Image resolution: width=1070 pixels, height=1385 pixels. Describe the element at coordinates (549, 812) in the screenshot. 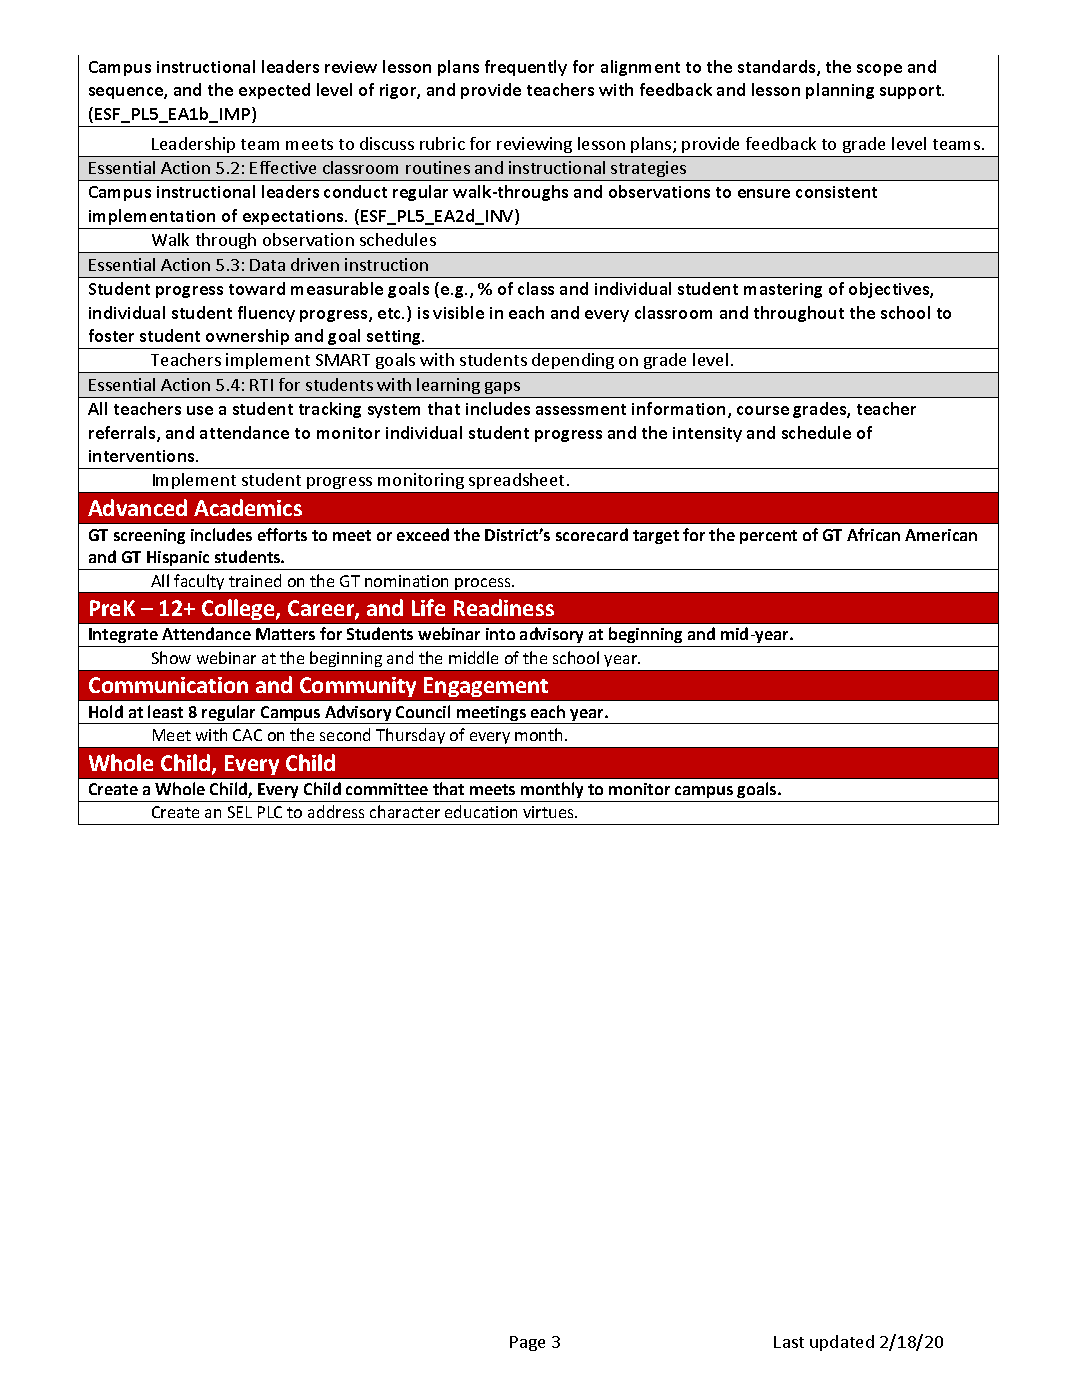

I see `virtues` at that location.
